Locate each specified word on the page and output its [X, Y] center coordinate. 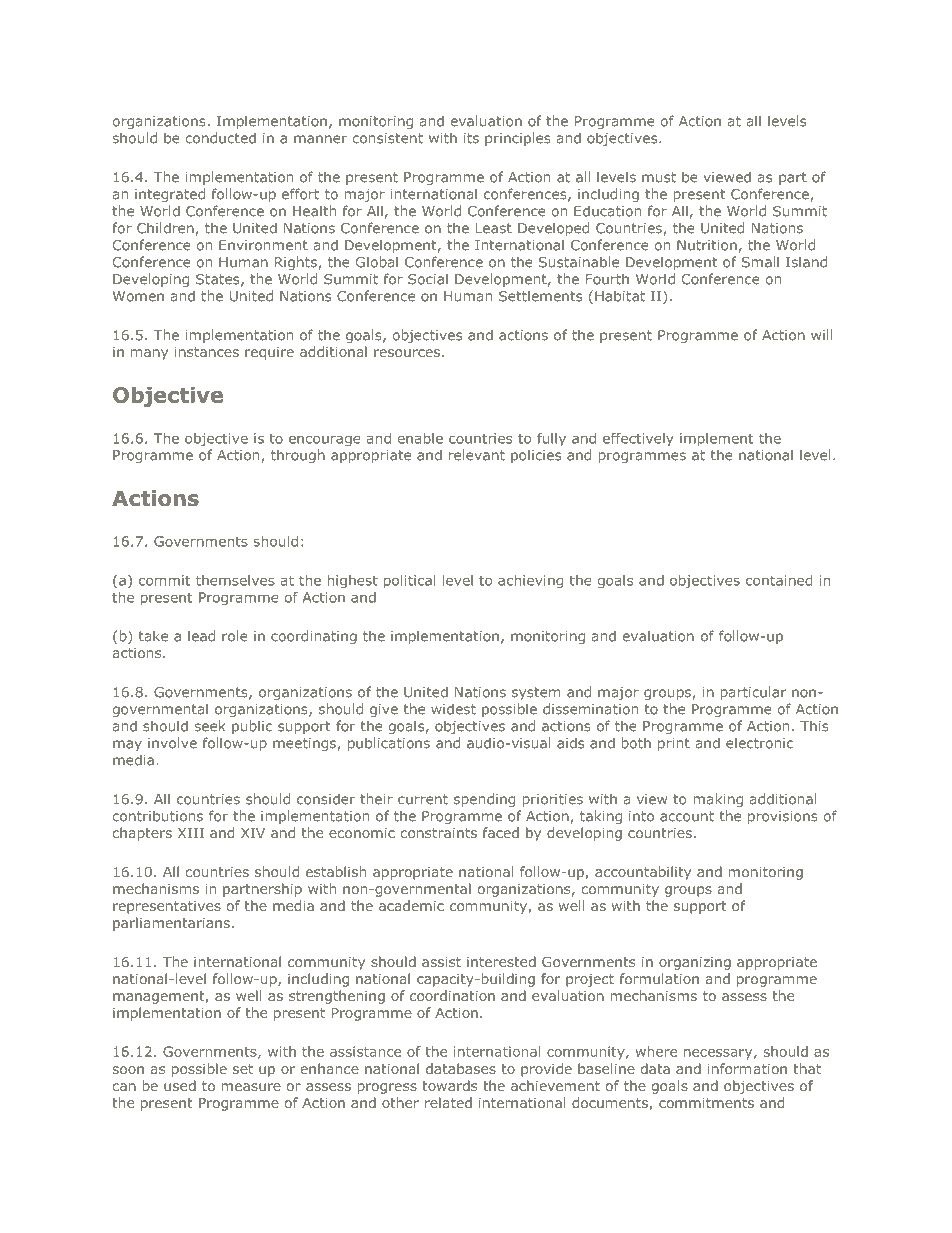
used [180, 1085]
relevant [477, 455]
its [471, 138]
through [298, 456]
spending [484, 800]
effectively [638, 439]
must [659, 177]
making [718, 800]
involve [172, 743]
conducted [221, 138]
